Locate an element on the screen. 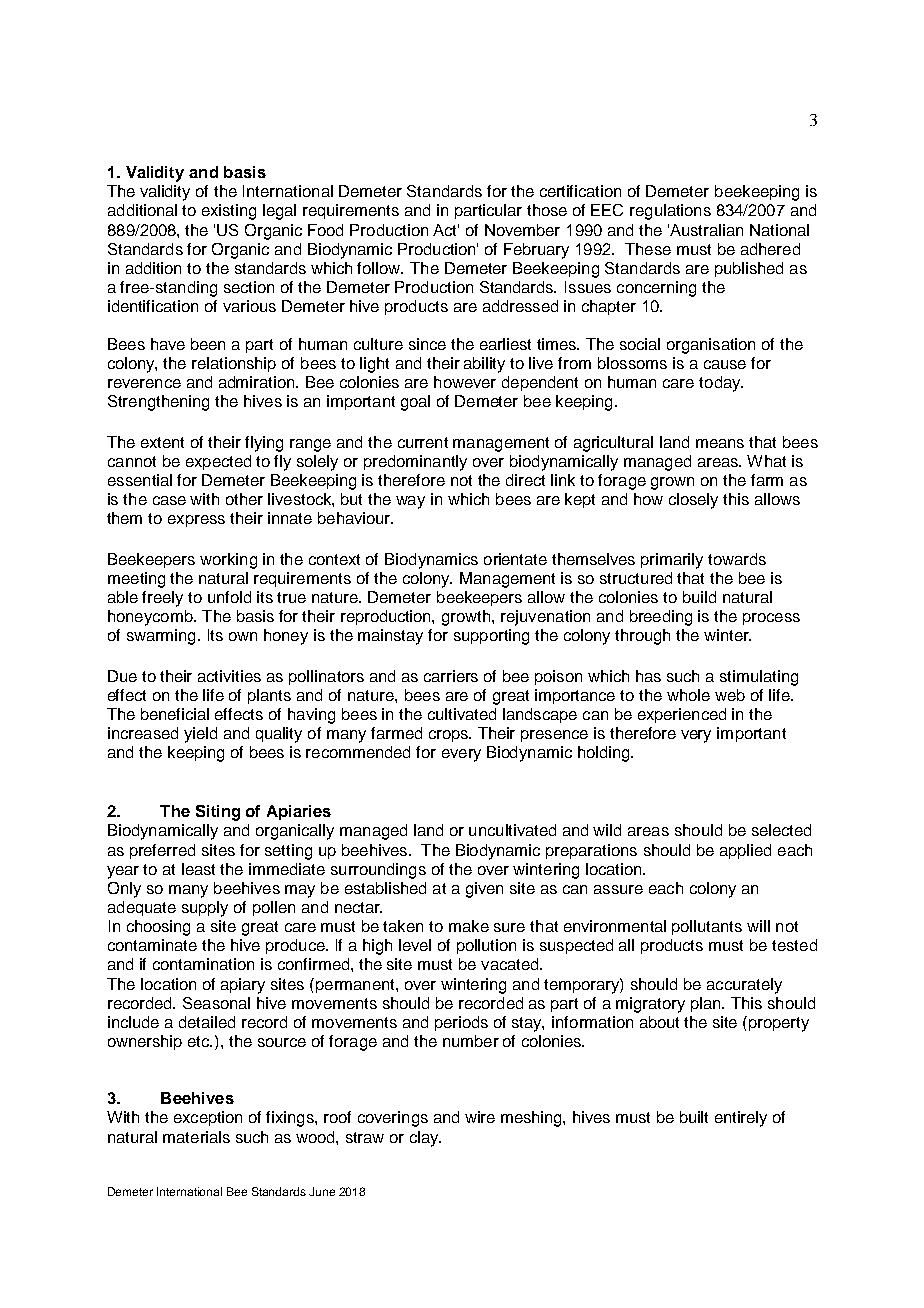  pollutants is located at coordinates (707, 927).
